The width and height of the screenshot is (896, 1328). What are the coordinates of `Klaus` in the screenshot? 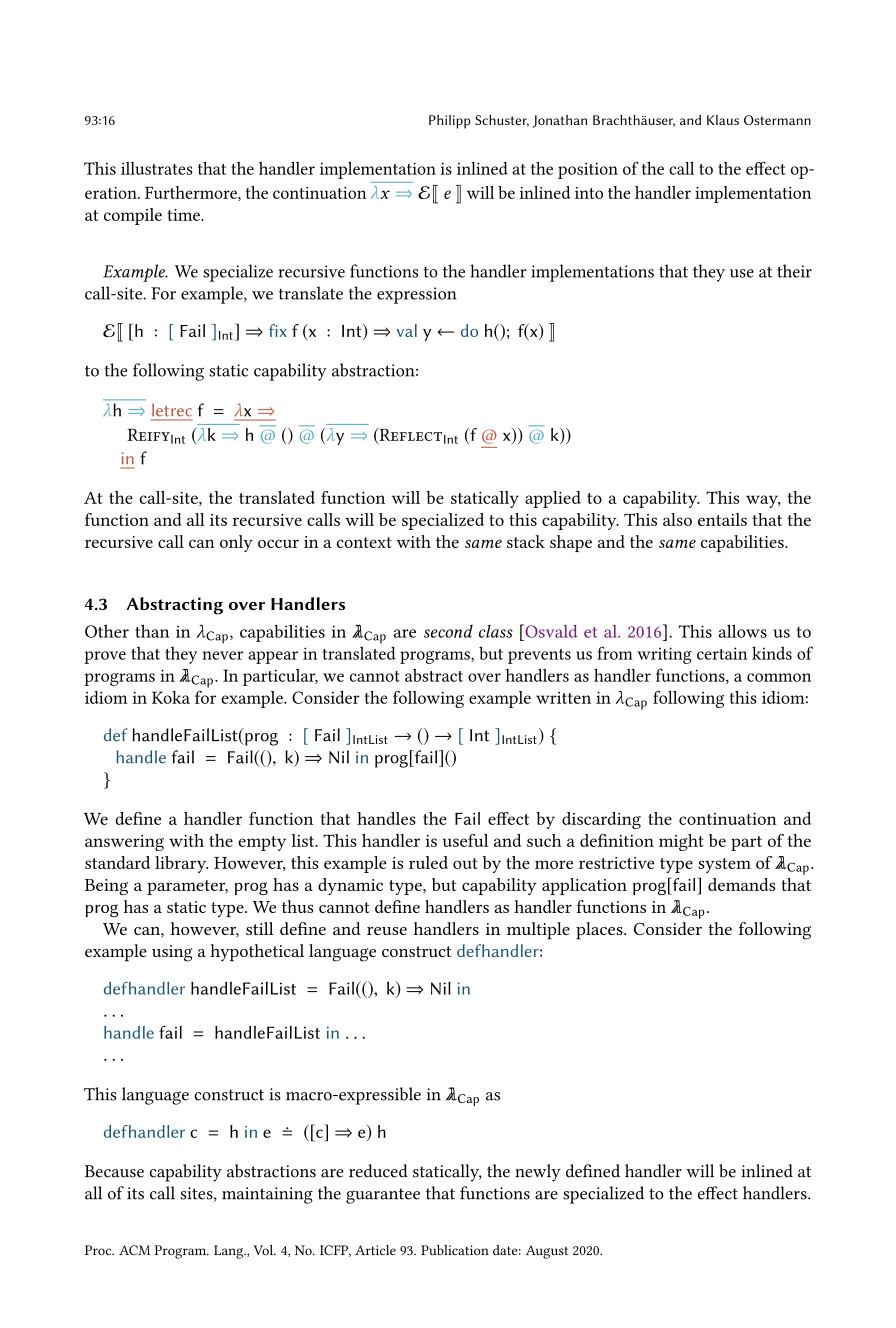 It's located at (723, 120).
